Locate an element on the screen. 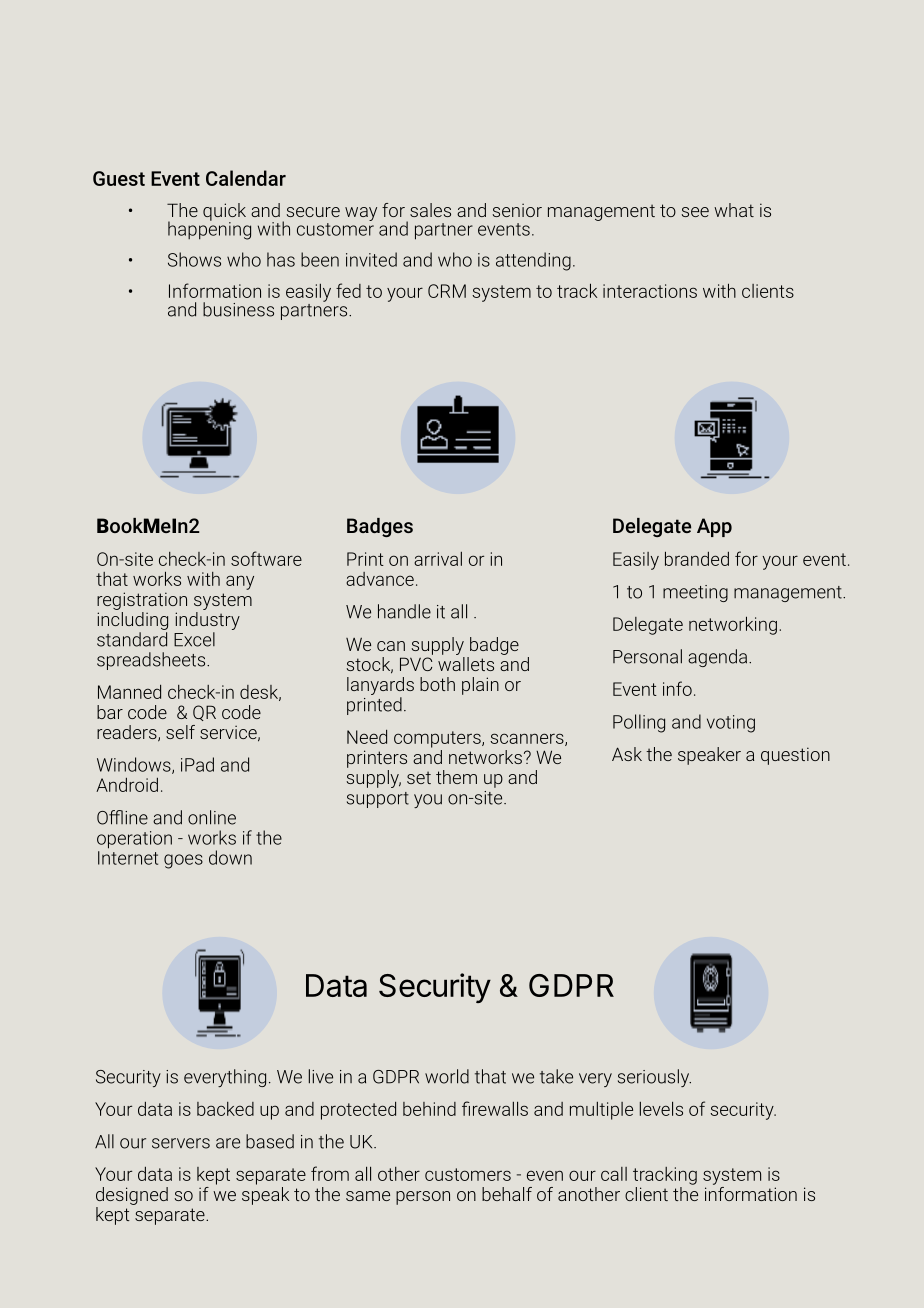 The height and width of the screenshot is (1308, 924). goes is located at coordinates (183, 861).
